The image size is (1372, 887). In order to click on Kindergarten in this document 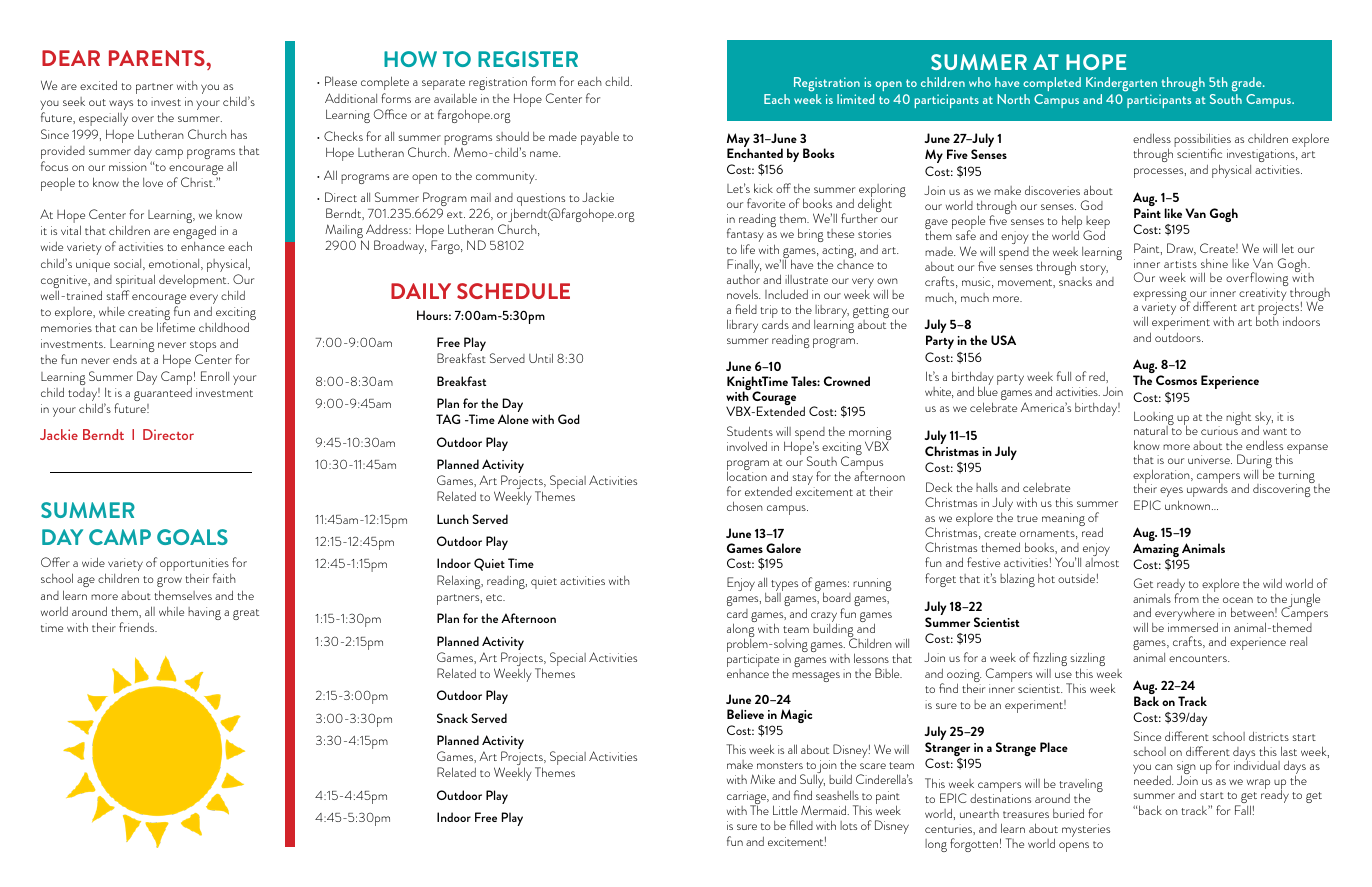, I will do `click(1121, 84)`.
